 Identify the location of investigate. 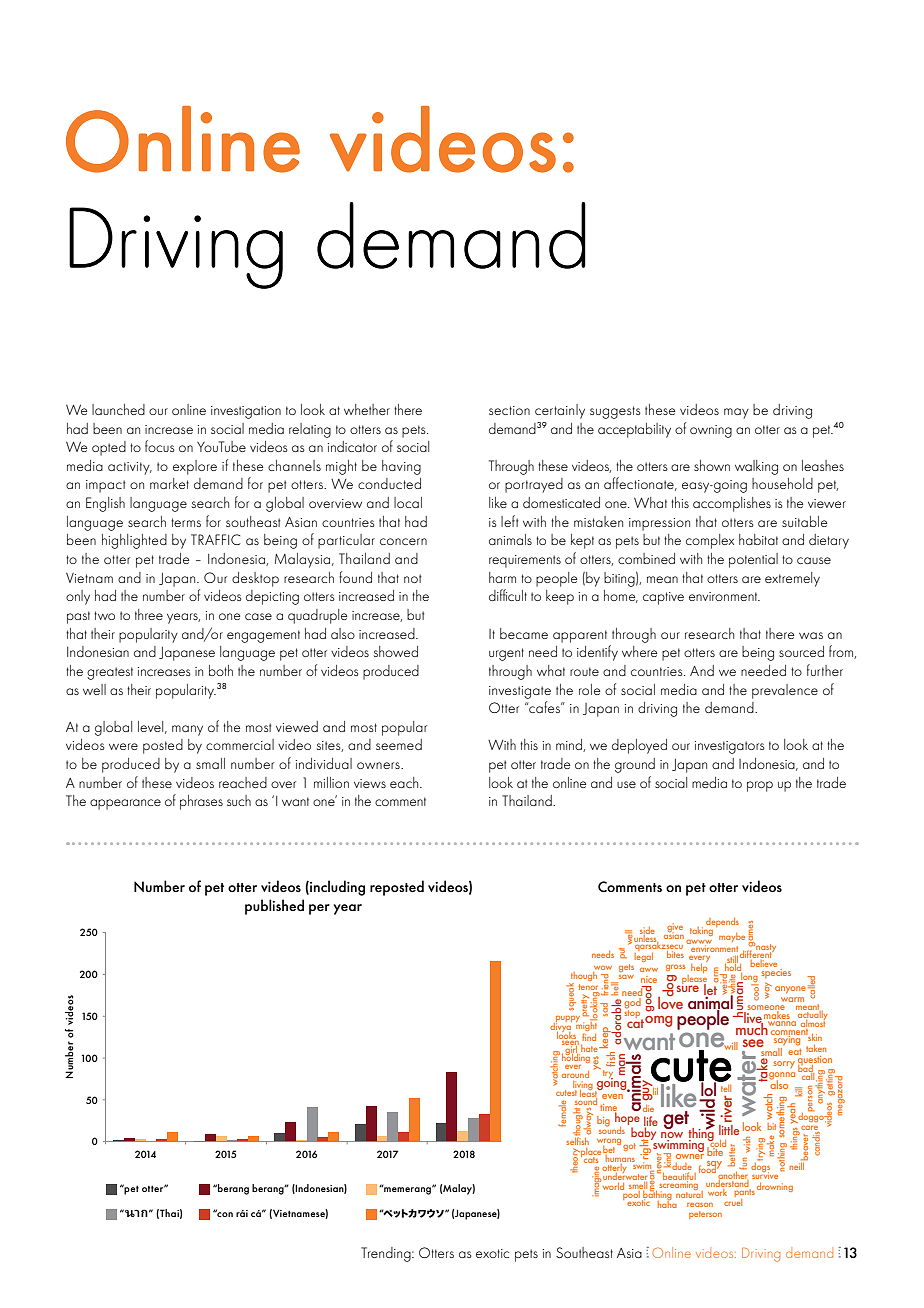
(520, 692).
